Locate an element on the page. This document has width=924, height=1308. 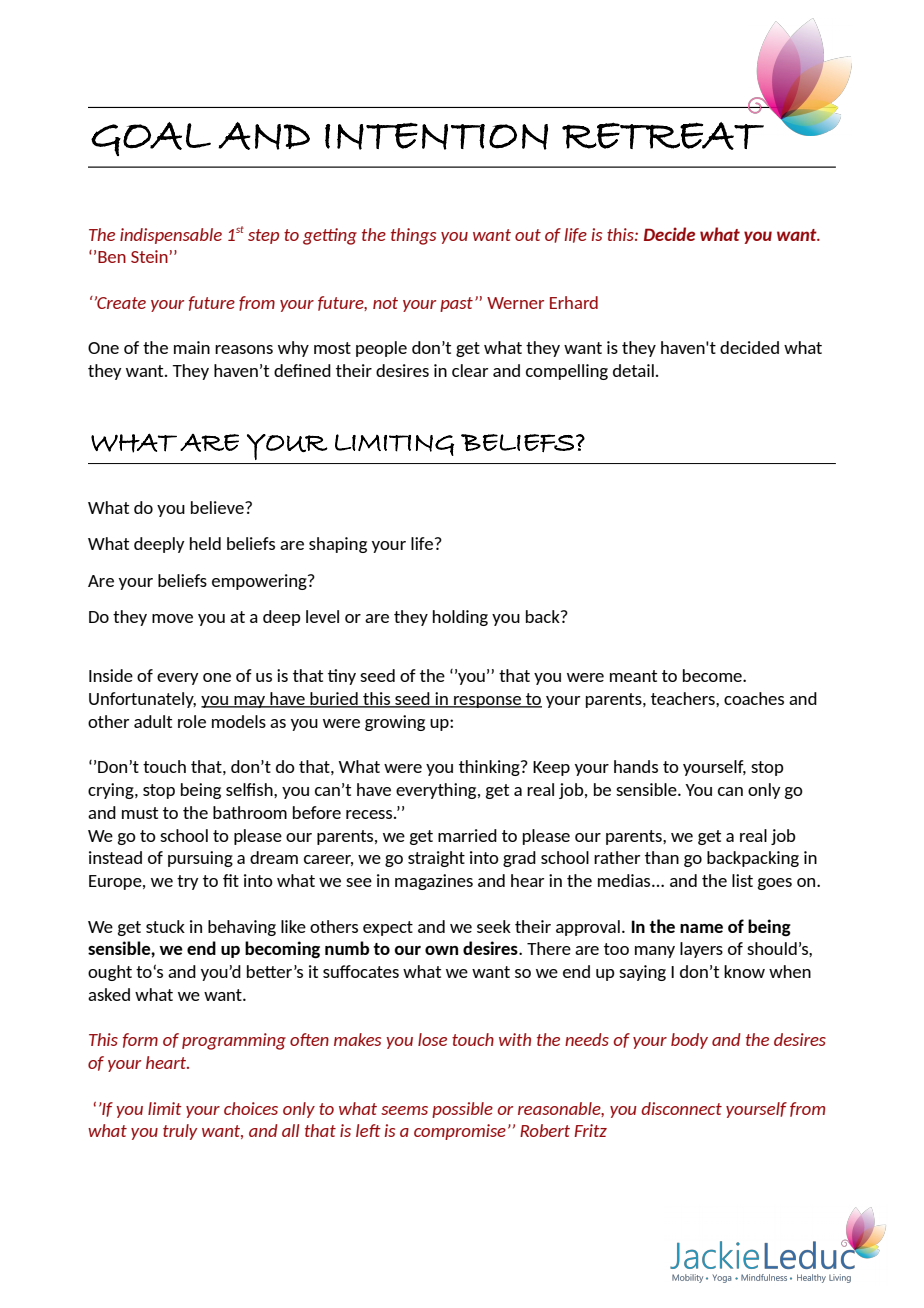
move is located at coordinates (172, 618).
